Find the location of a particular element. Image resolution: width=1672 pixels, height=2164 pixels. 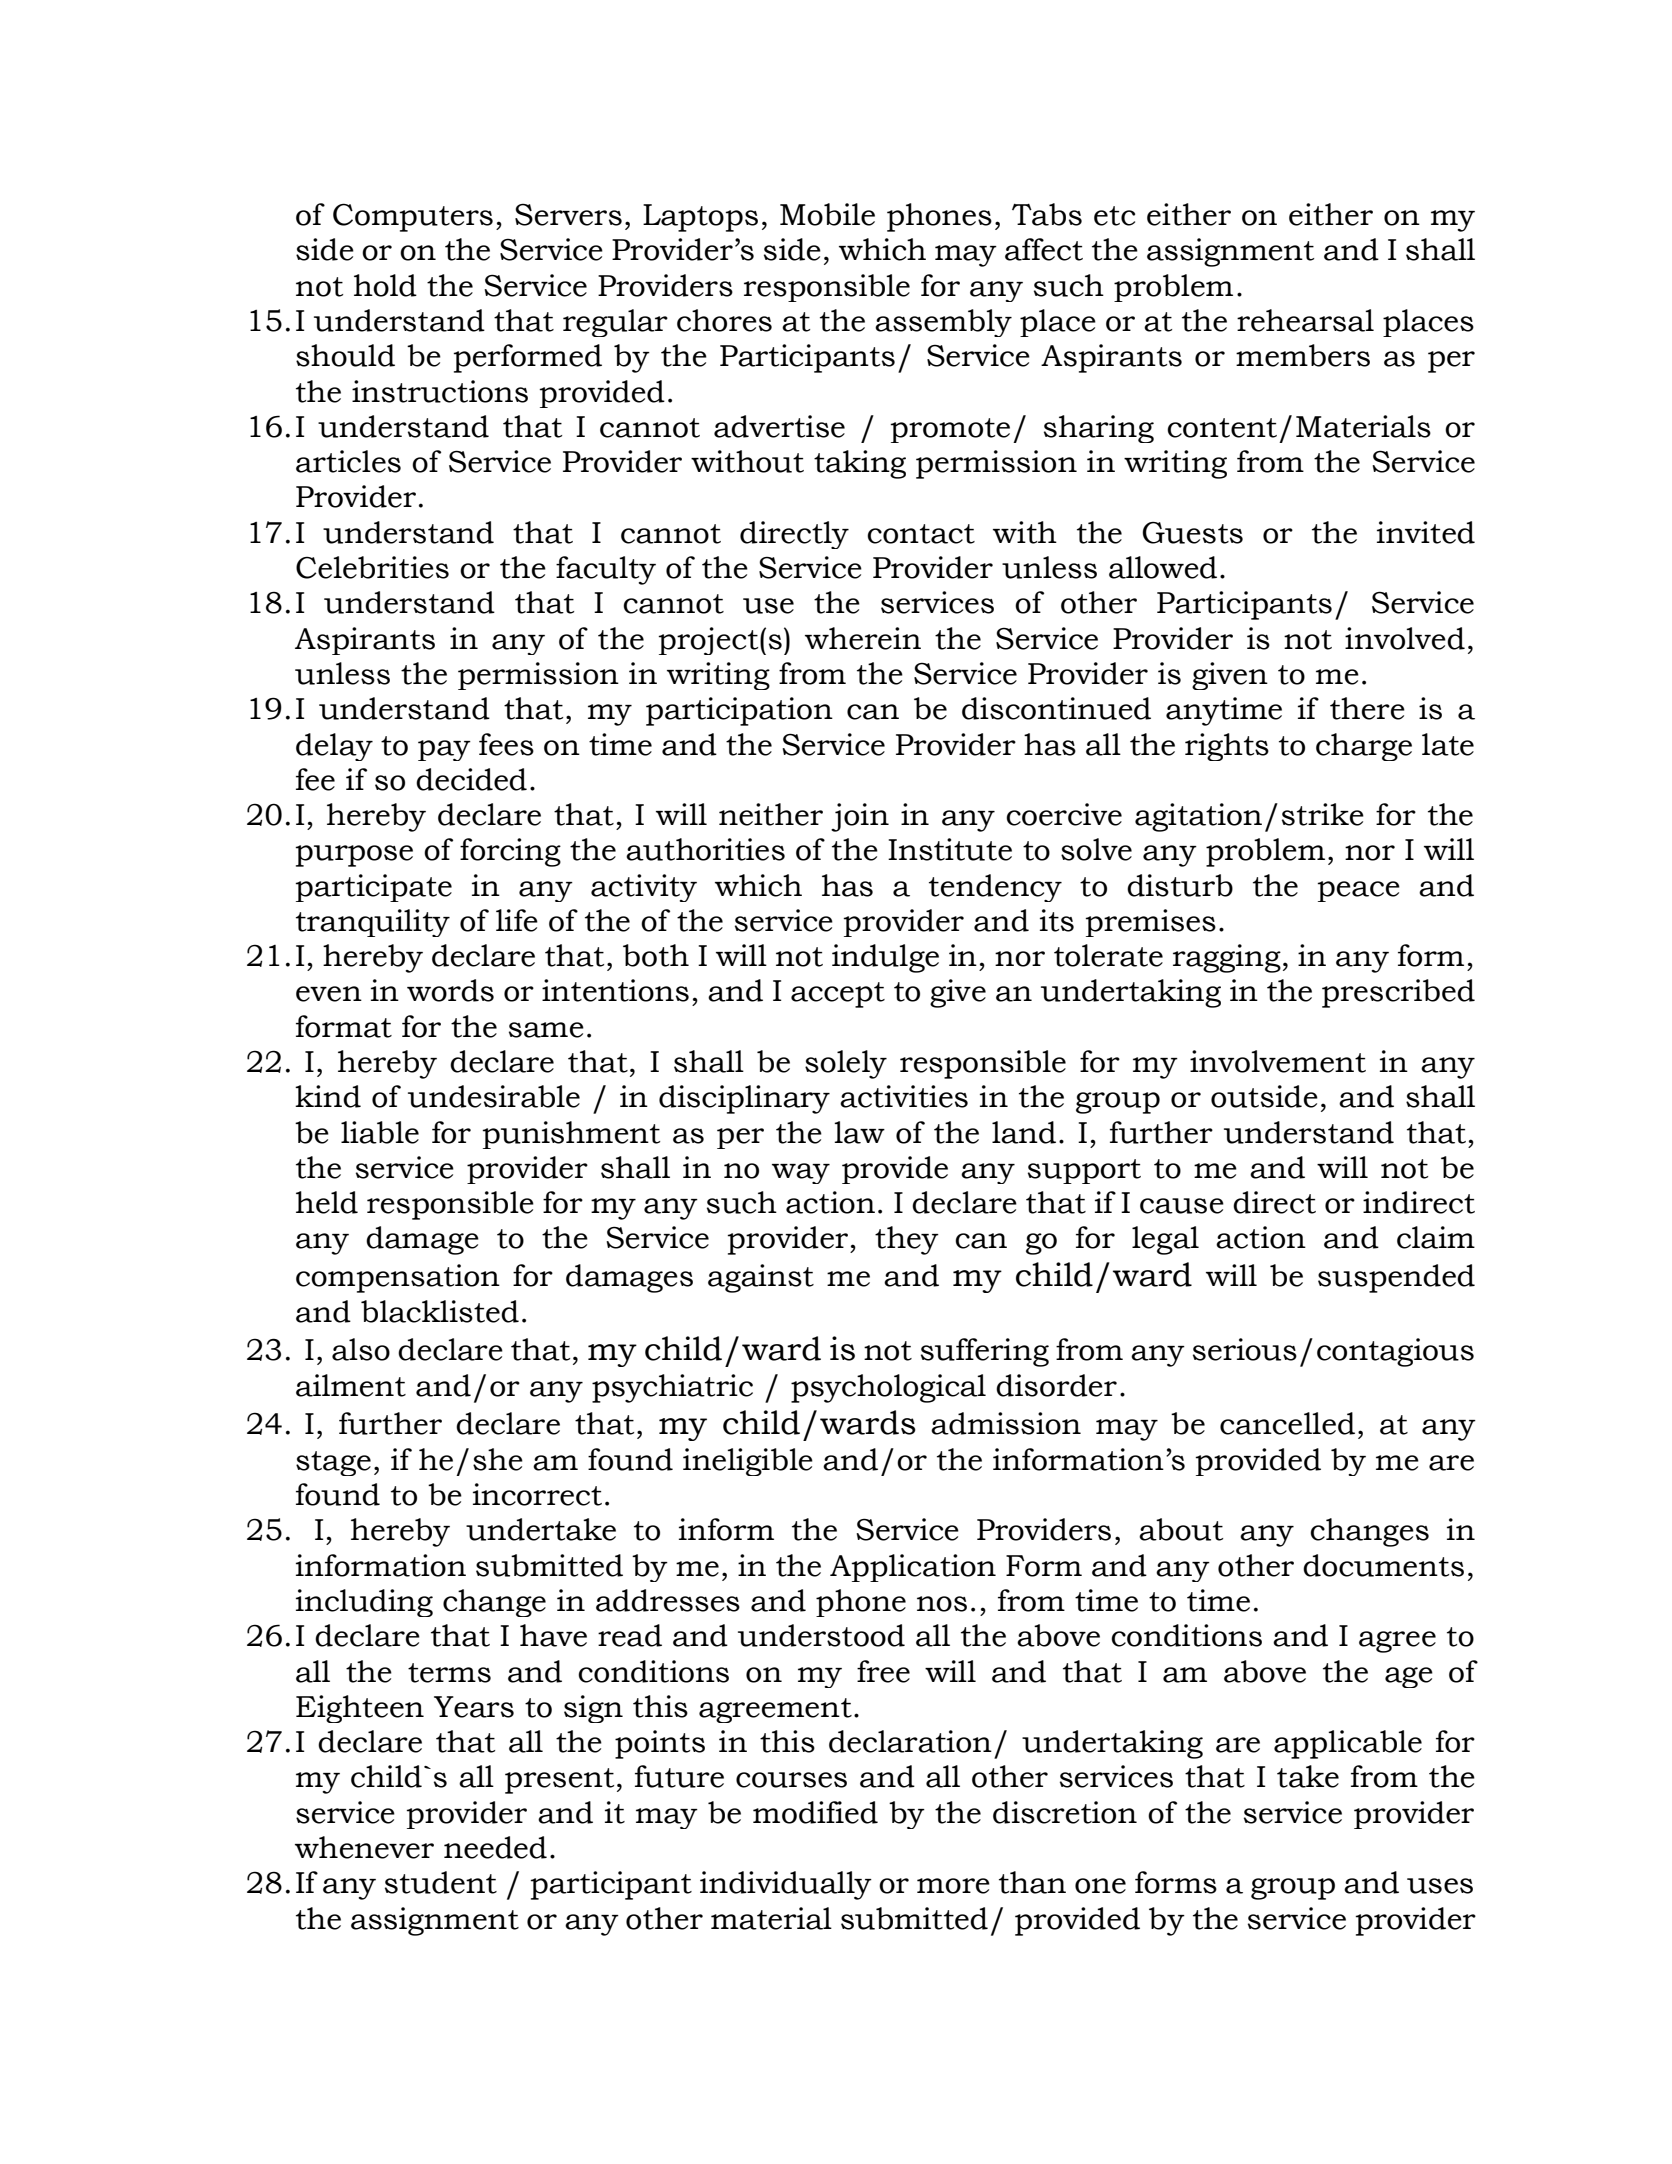

fees is located at coordinates (506, 744).
